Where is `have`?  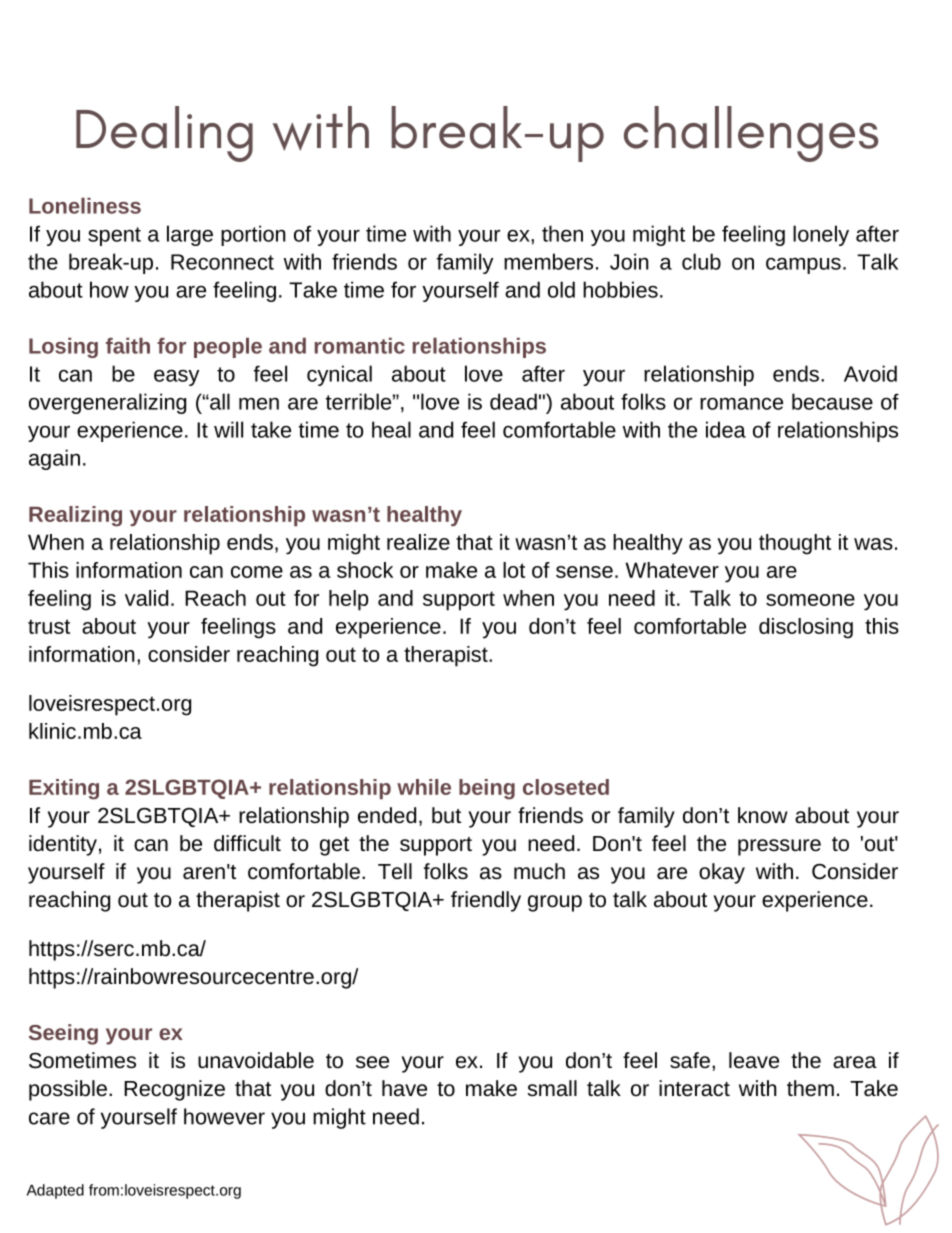 have is located at coordinates (404, 1088).
